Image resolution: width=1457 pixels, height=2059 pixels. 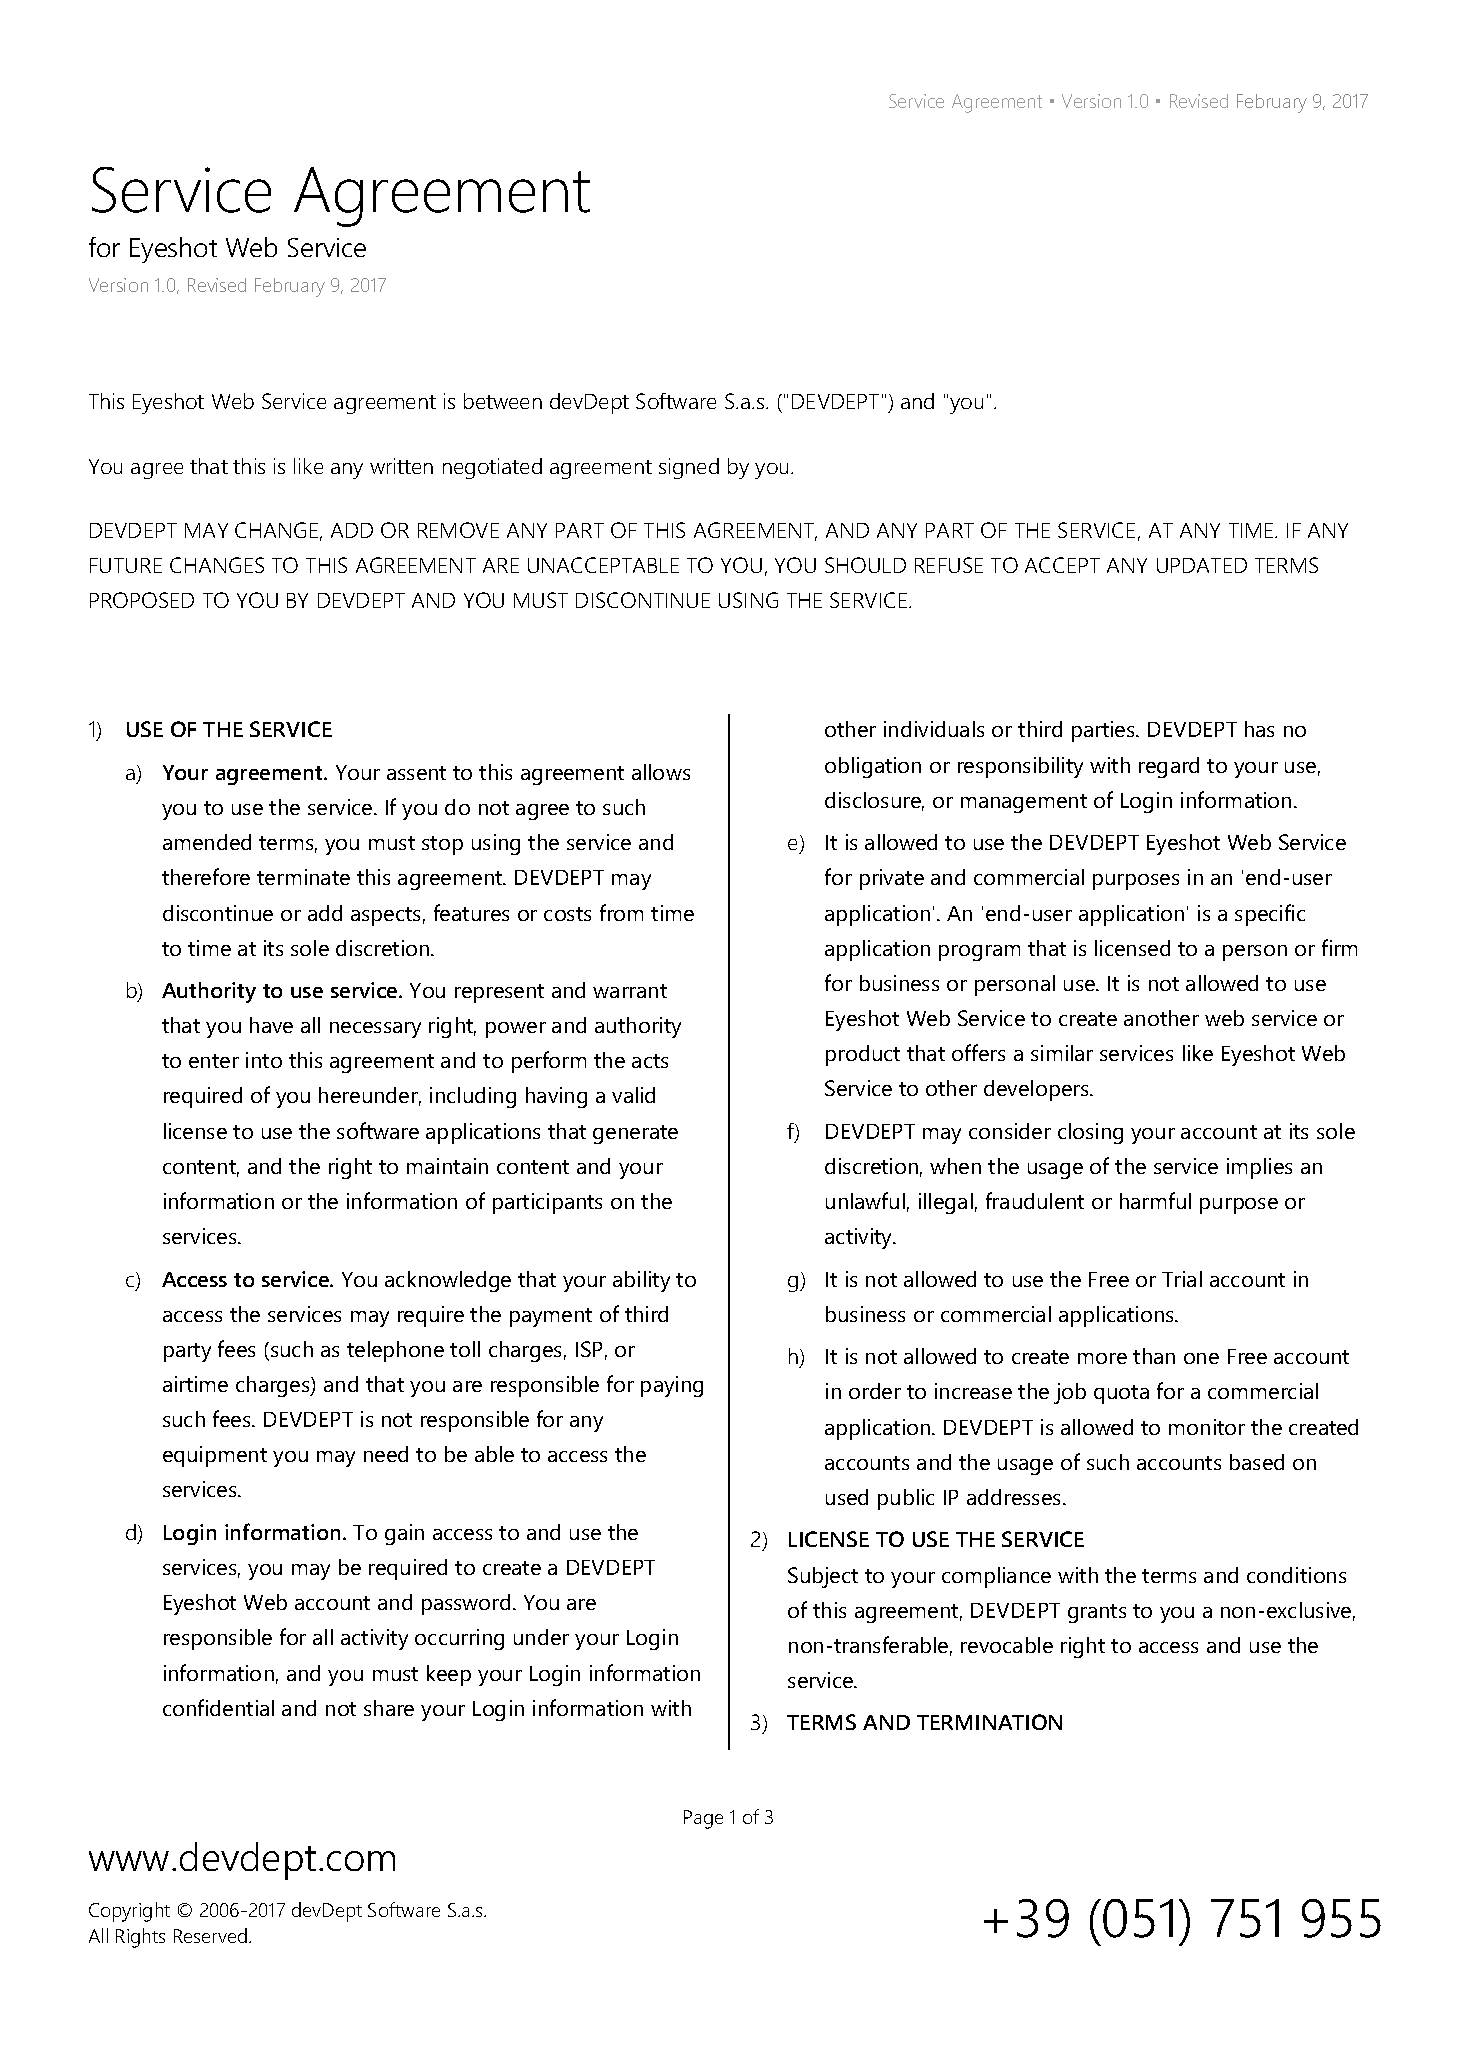 What do you see at coordinates (1207, 1427) in the screenshot?
I see `monitor` at bounding box center [1207, 1427].
